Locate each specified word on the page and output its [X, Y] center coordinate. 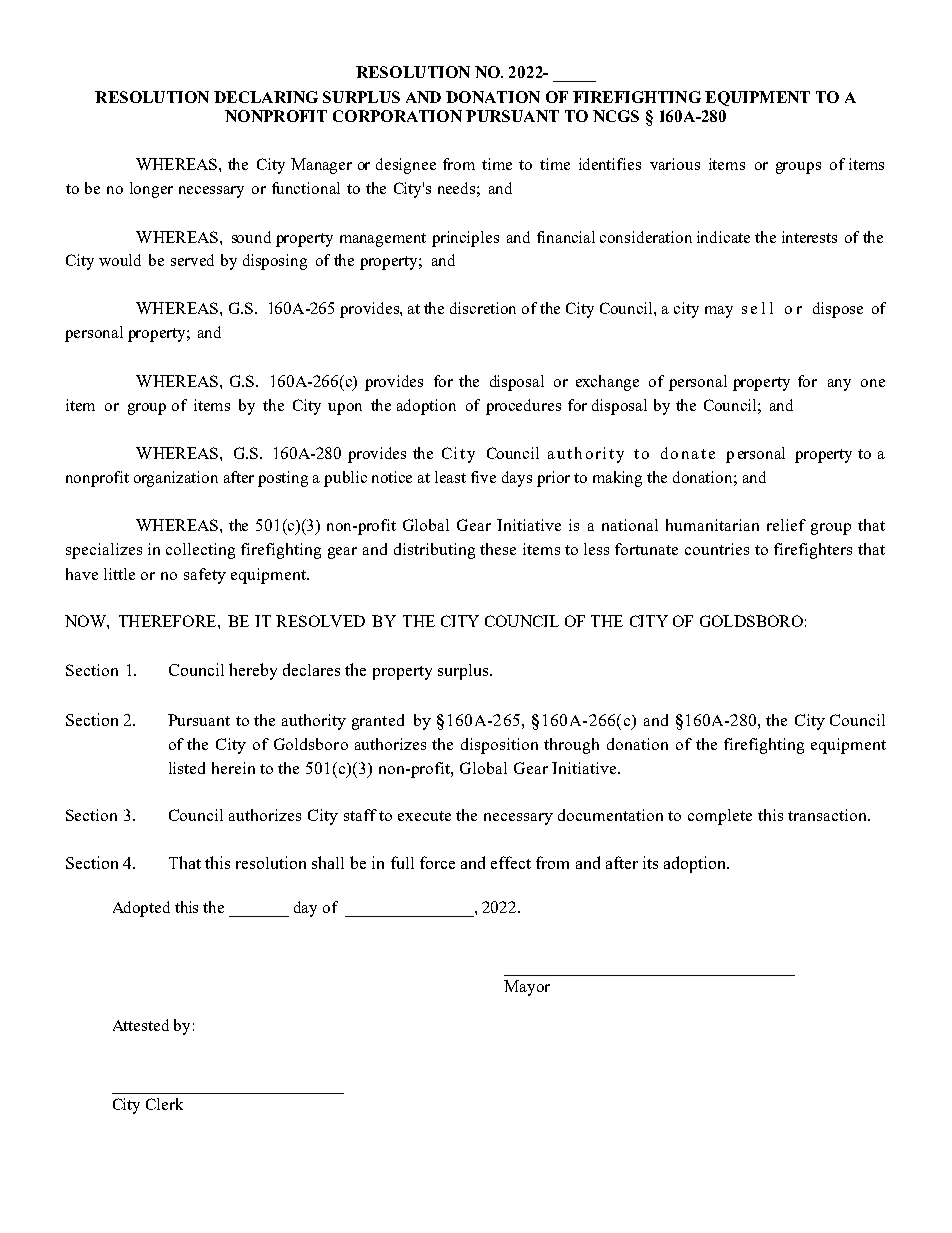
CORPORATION [397, 116]
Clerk [164, 1104]
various [675, 164]
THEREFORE [169, 621]
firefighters [813, 551]
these [498, 549]
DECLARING [266, 97]
